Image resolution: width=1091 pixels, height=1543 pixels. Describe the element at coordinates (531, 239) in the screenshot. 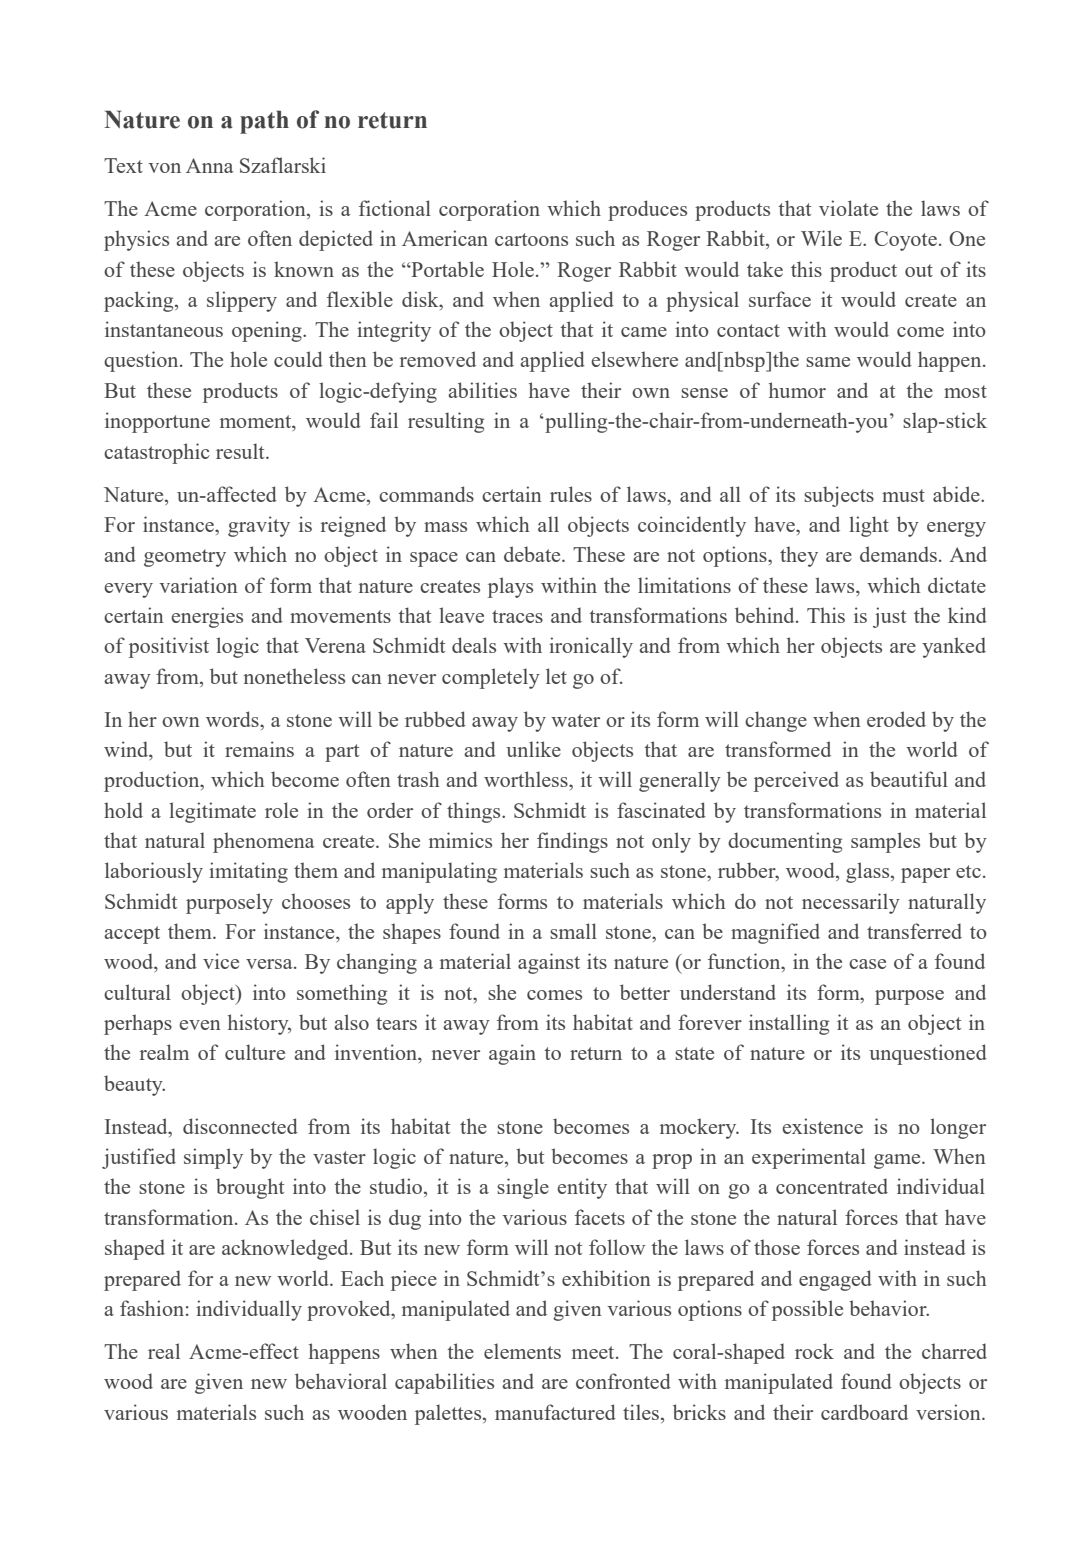

I see `cartoons` at that location.
